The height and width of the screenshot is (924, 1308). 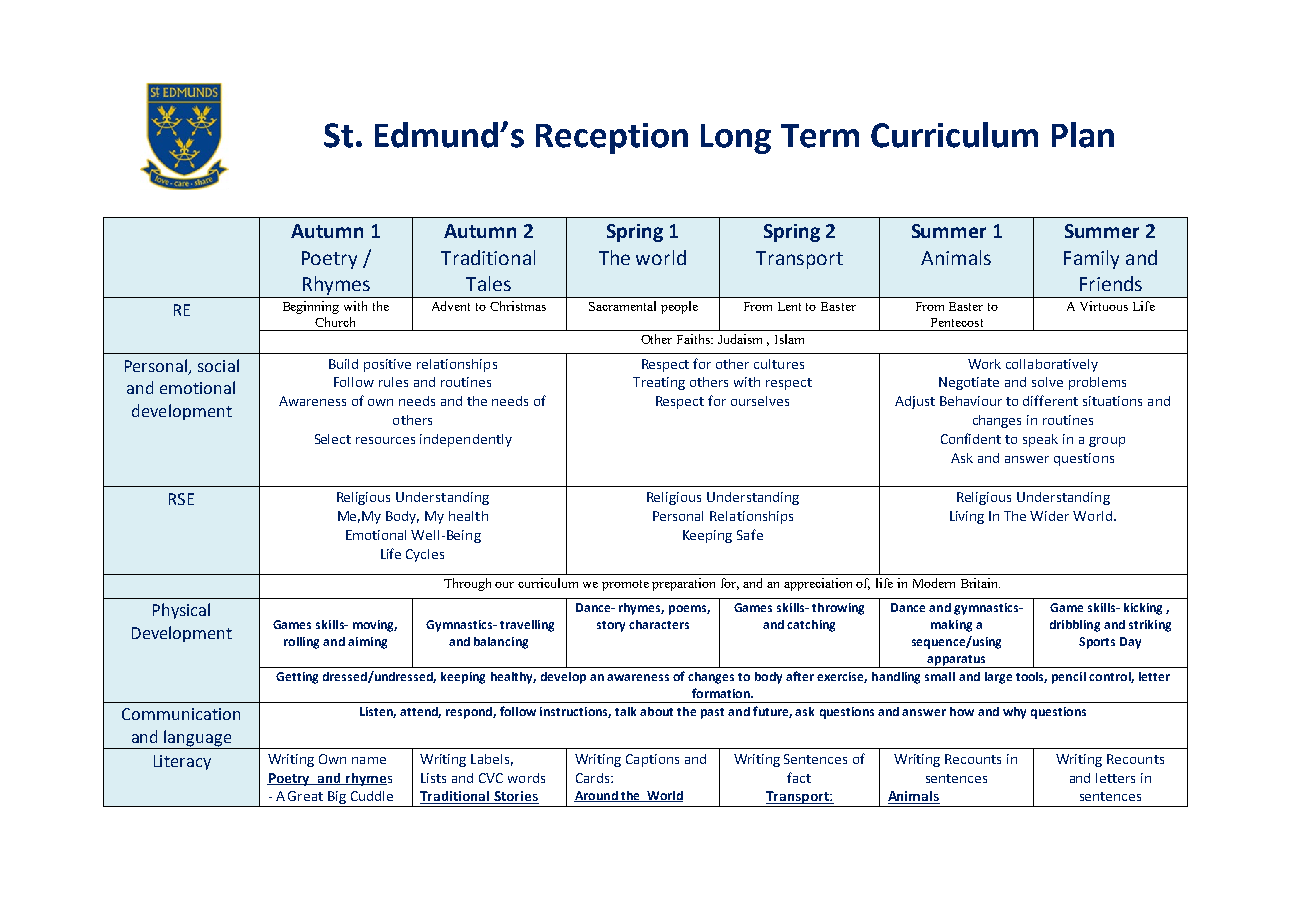 I want to click on Long, so click(x=736, y=139).
